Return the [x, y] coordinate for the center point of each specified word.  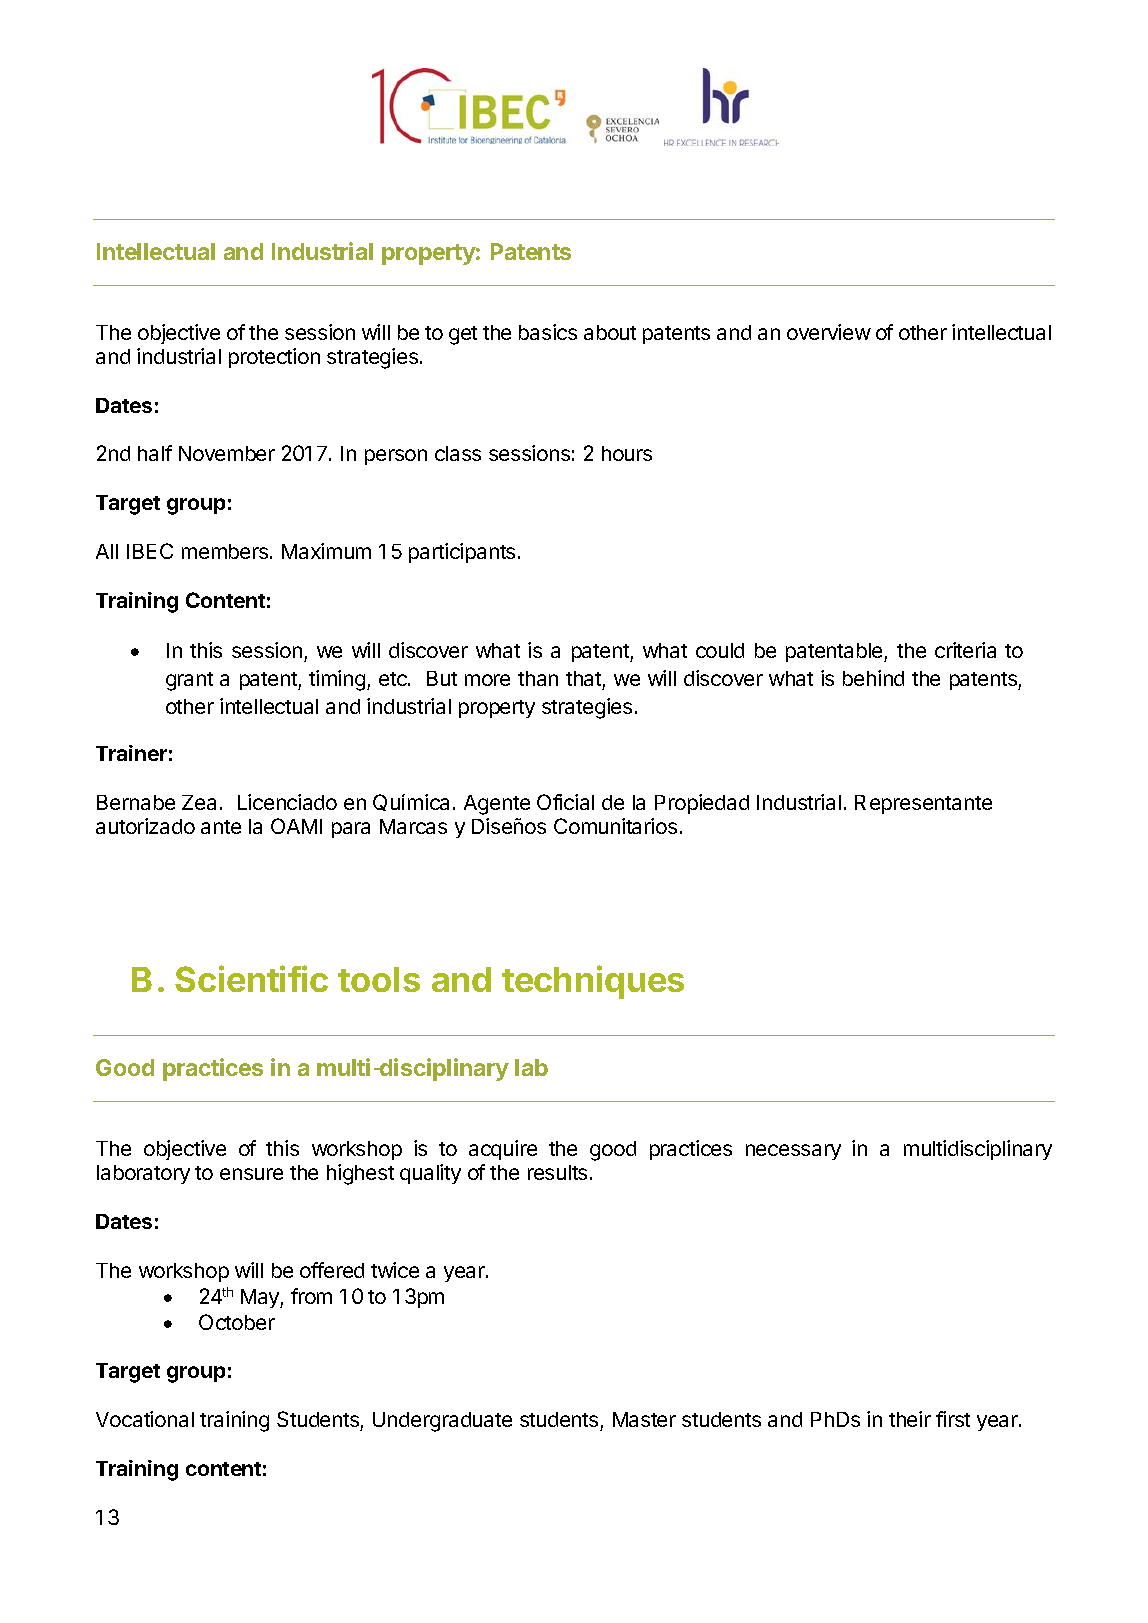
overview [829, 332]
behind [873, 678]
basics [548, 332]
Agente [497, 805]
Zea [199, 802]
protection [274, 358]
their [910, 1419]
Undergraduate [442, 1422]
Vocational [145, 1419]
